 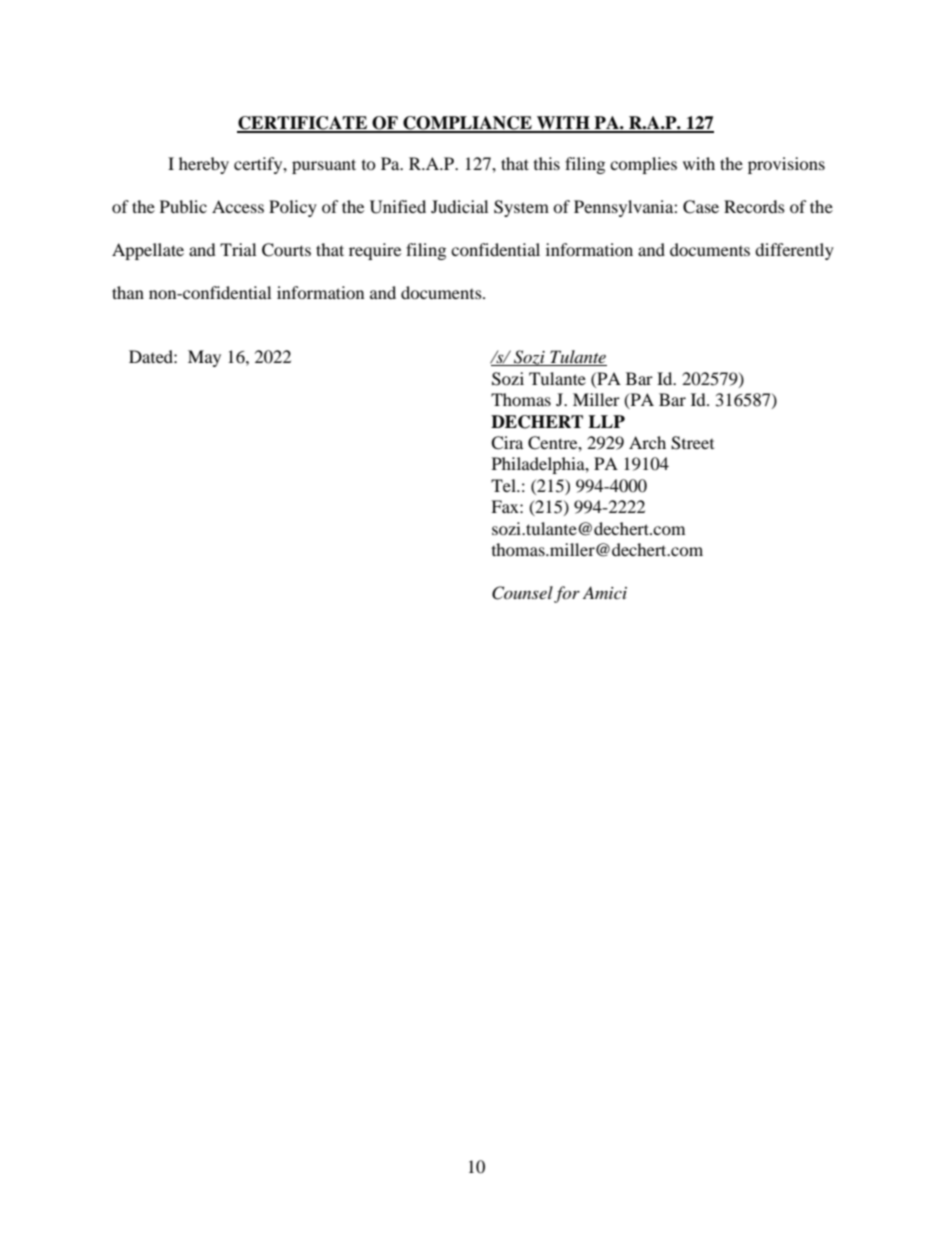 I want to click on hereby, so click(x=204, y=165).
